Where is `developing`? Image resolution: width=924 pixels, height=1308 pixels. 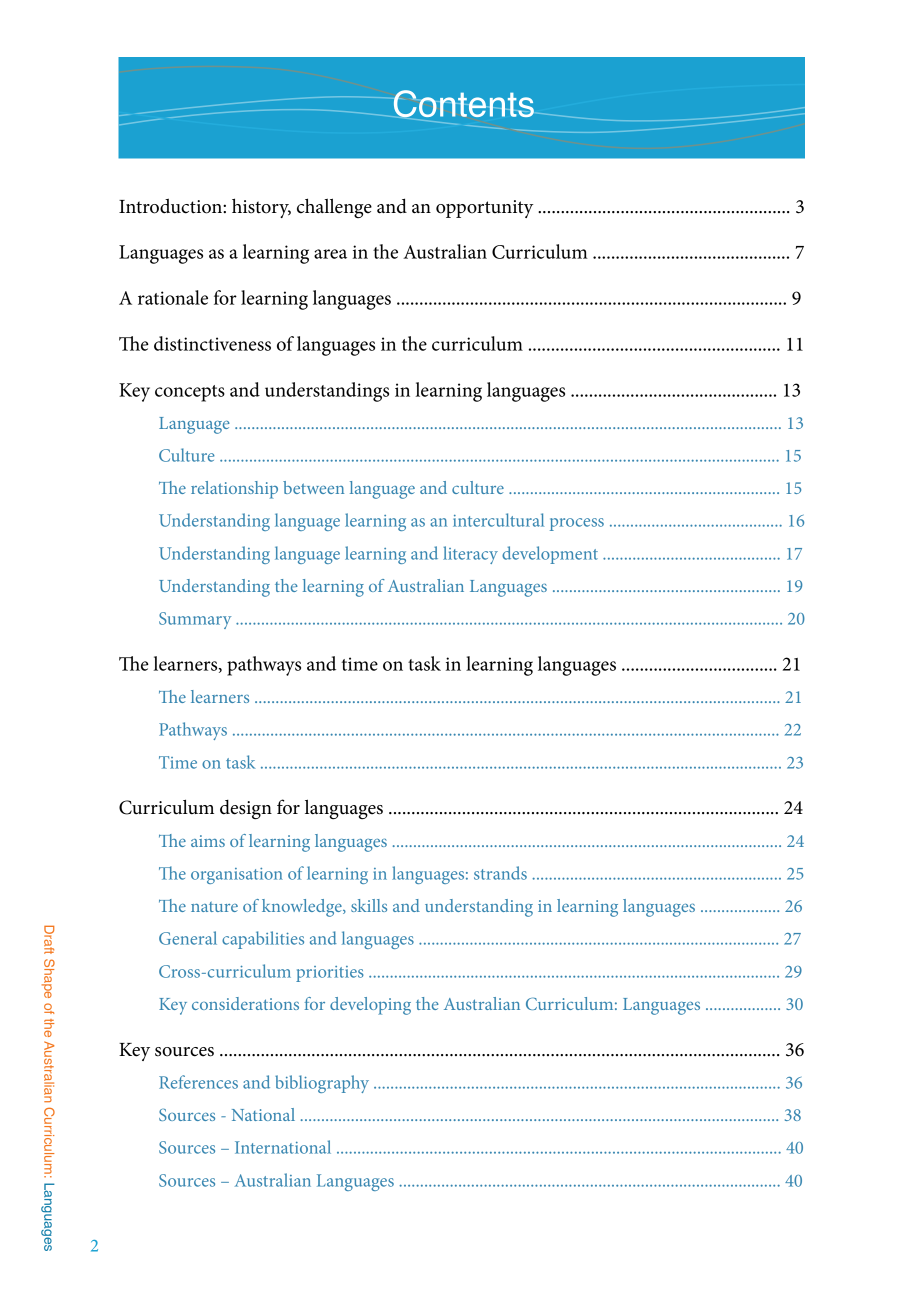
developing is located at coordinates (370, 1006).
